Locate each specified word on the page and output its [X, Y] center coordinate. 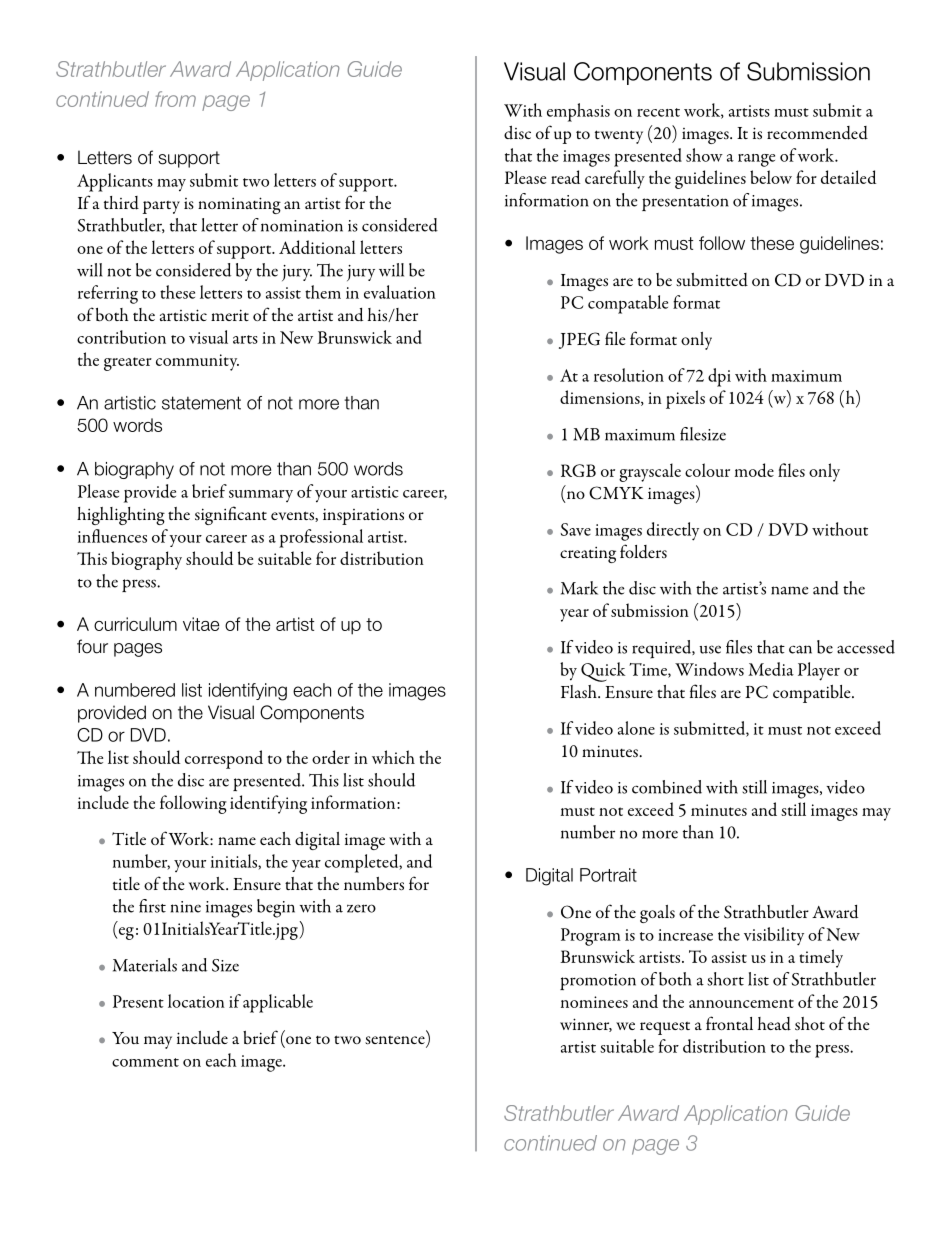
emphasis [578, 112]
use [710, 649]
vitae [201, 624]
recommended [817, 133]
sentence [396, 1041]
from [175, 99]
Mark [579, 588]
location [196, 1001]
